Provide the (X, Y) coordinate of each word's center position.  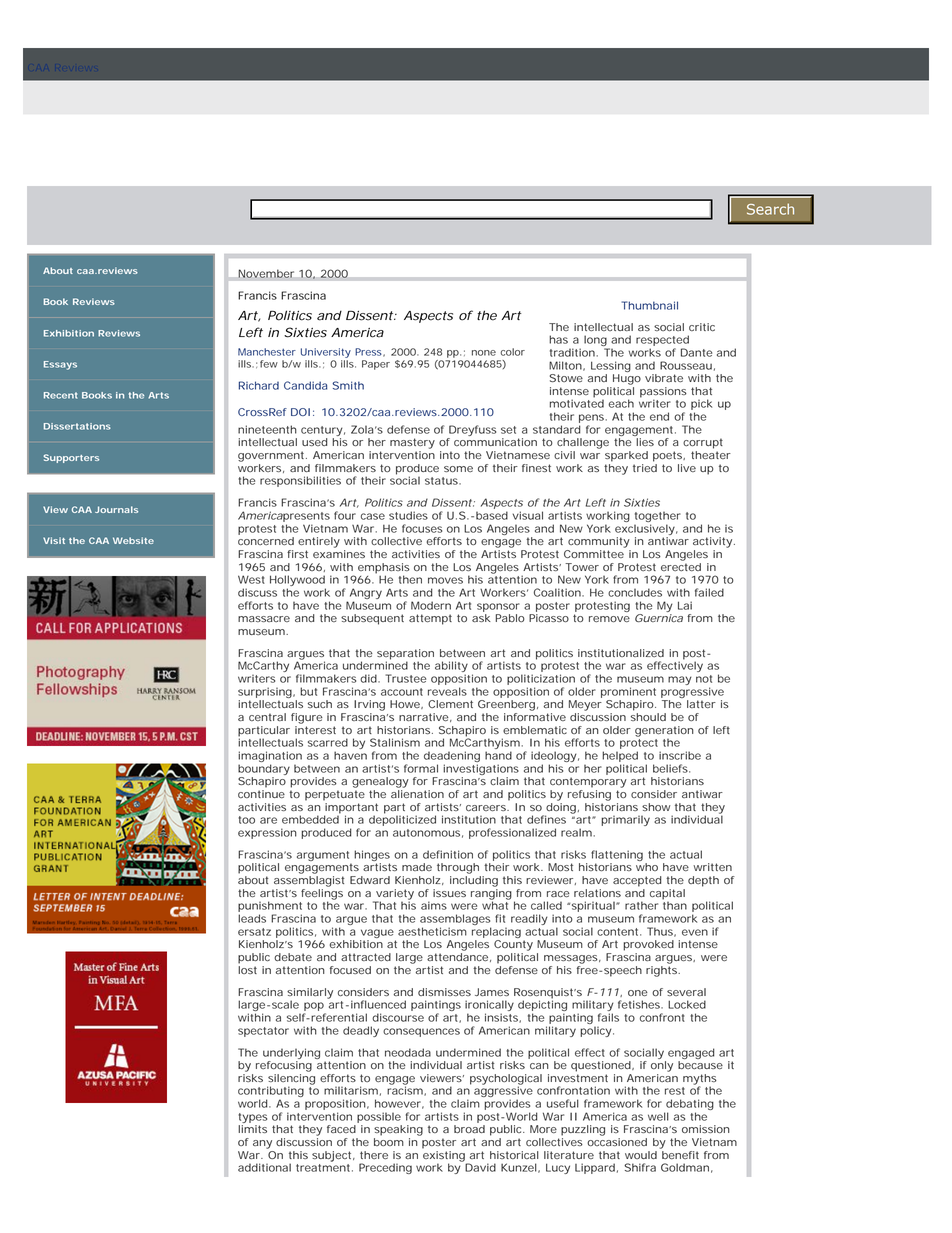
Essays (60, 365)
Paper (376, 365)
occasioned (617, 1142)
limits (252, 1129)
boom (389, 1142)
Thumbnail (649, 305)
